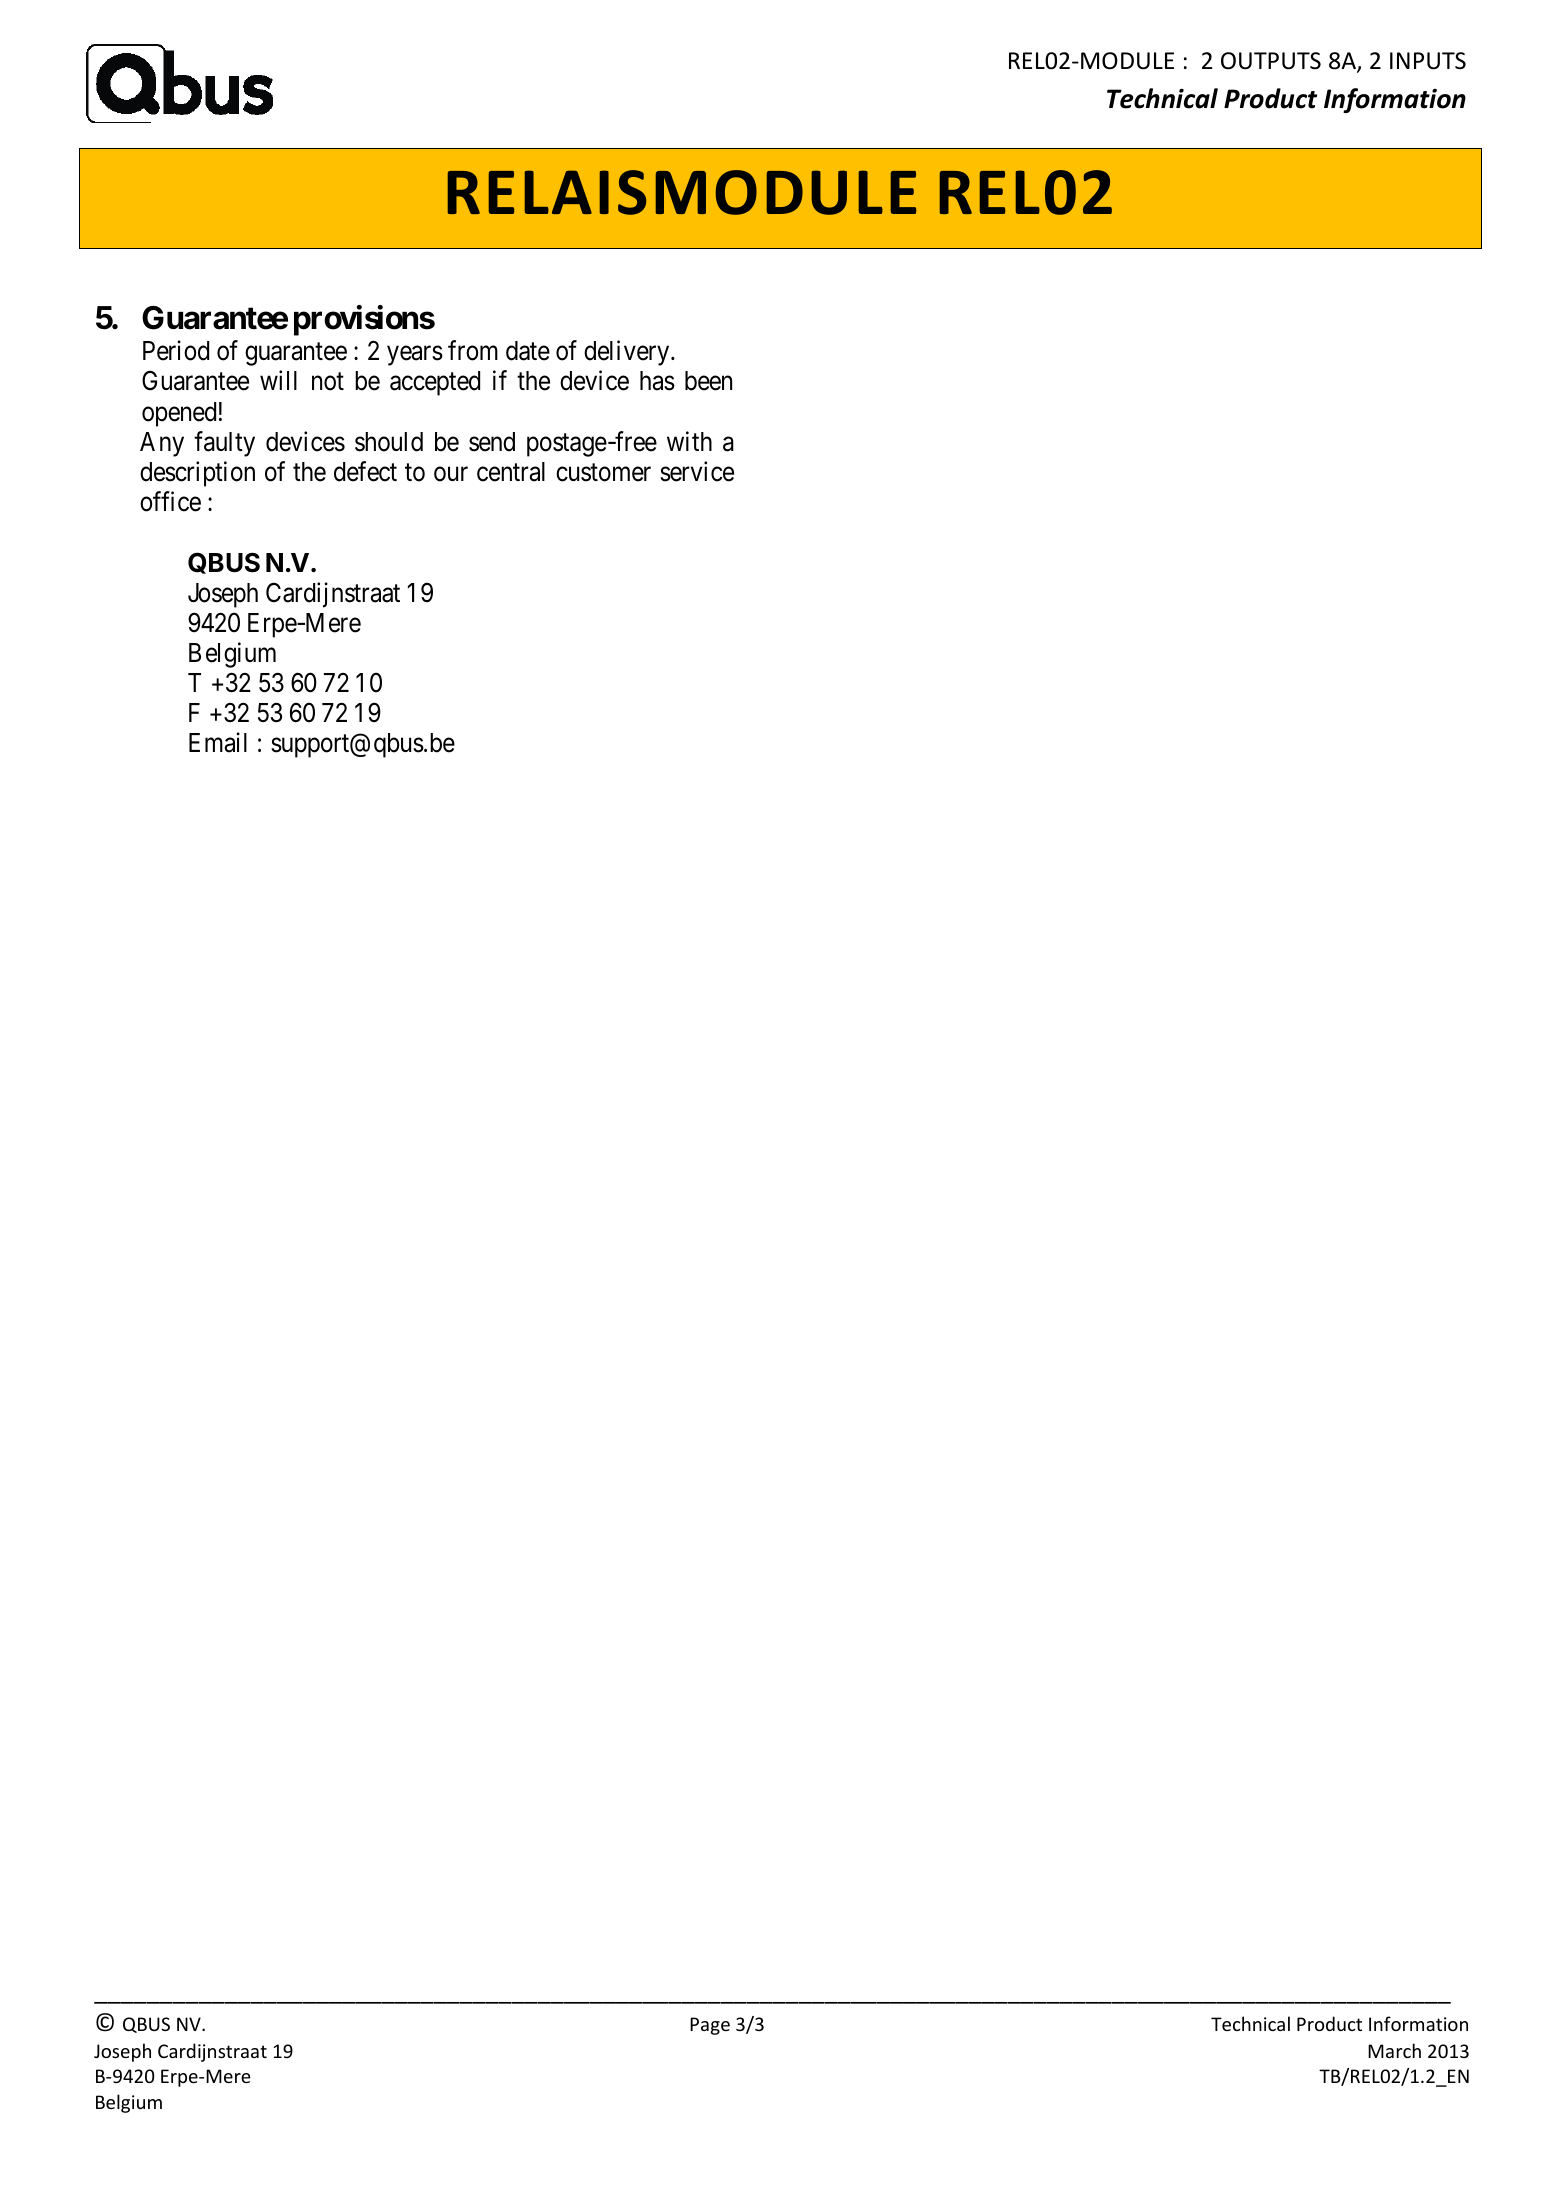  What do you see at coordinates (628, 353) in the screenshot?
I see `delivery` at bounding box center [628, 353].
